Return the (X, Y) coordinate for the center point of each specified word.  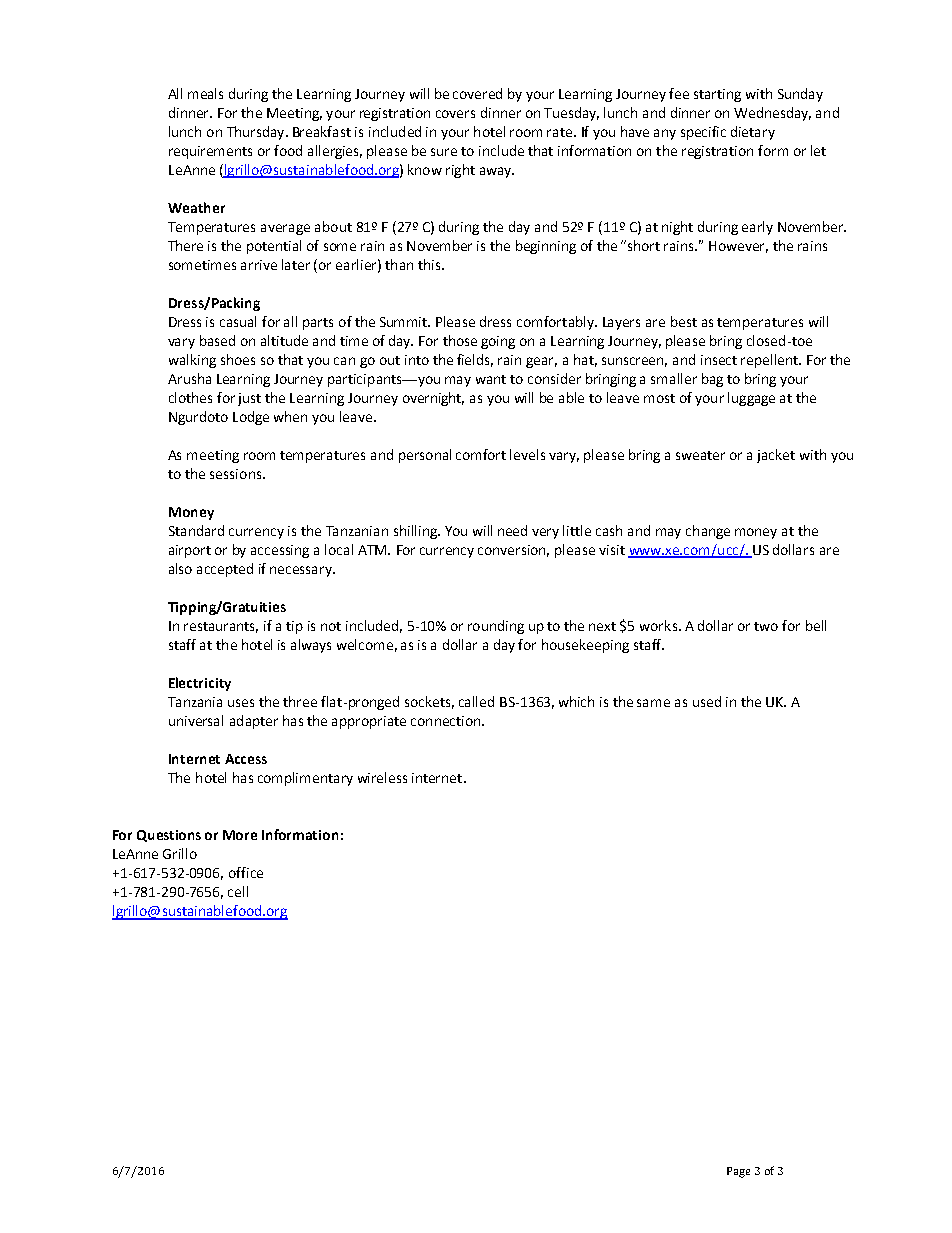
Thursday (257, 133)
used (707, 701)
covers (455, 114)
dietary (753, 133)
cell (238, 891)
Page (738, 1172)
